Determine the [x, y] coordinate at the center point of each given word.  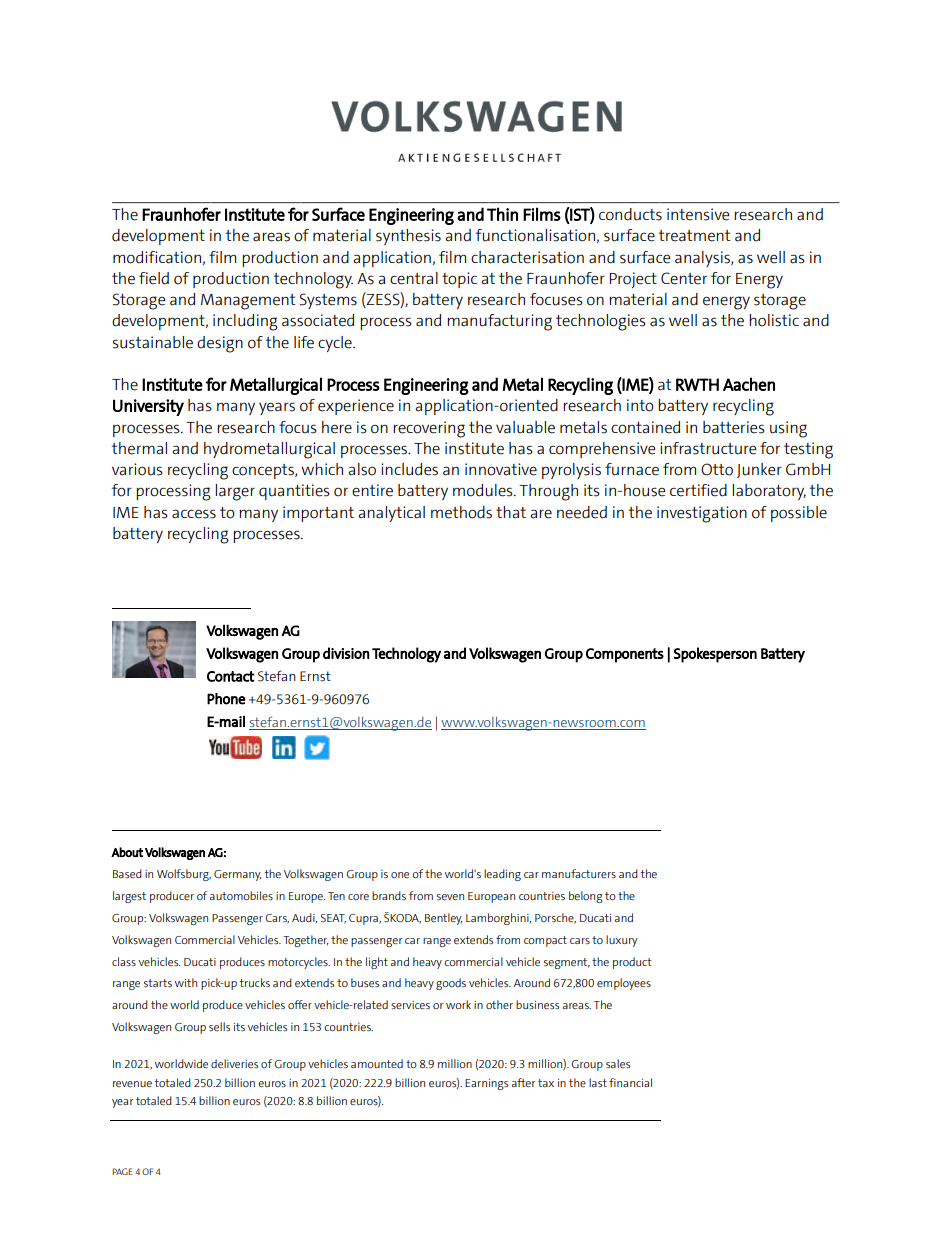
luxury [622, 941]
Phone [226, 699]
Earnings [486, 1084]
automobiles [241, 895]
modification [157, 257]
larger [235, 492]
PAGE [122, 1171]
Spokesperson [715, 655]
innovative [501, 469]
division [346, 653]
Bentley [443, 919]
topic [459, 280]
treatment [694, 236]
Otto [717, 469]
